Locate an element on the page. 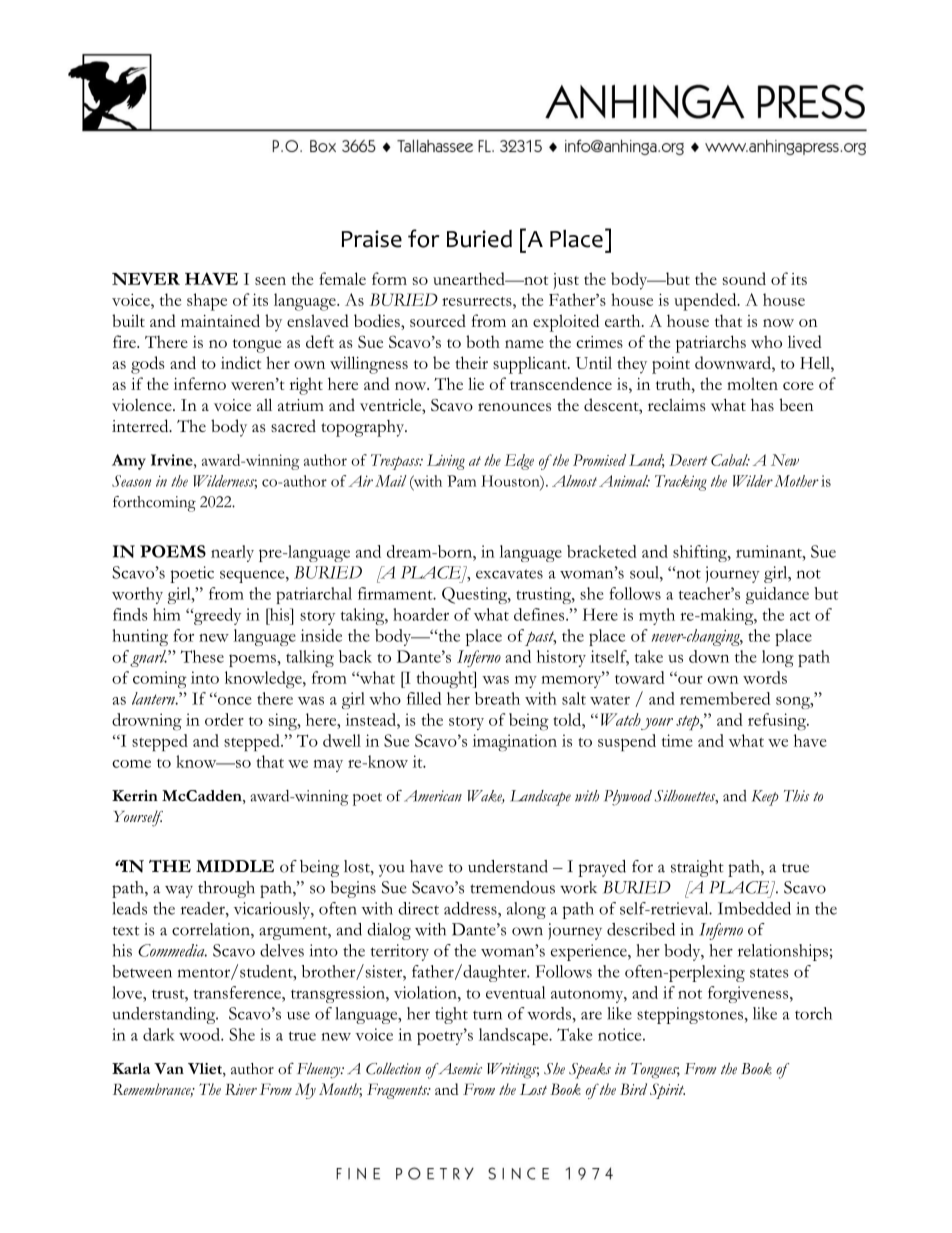 The image size is (952, 1233). These is located at coordinates (202, 656).
